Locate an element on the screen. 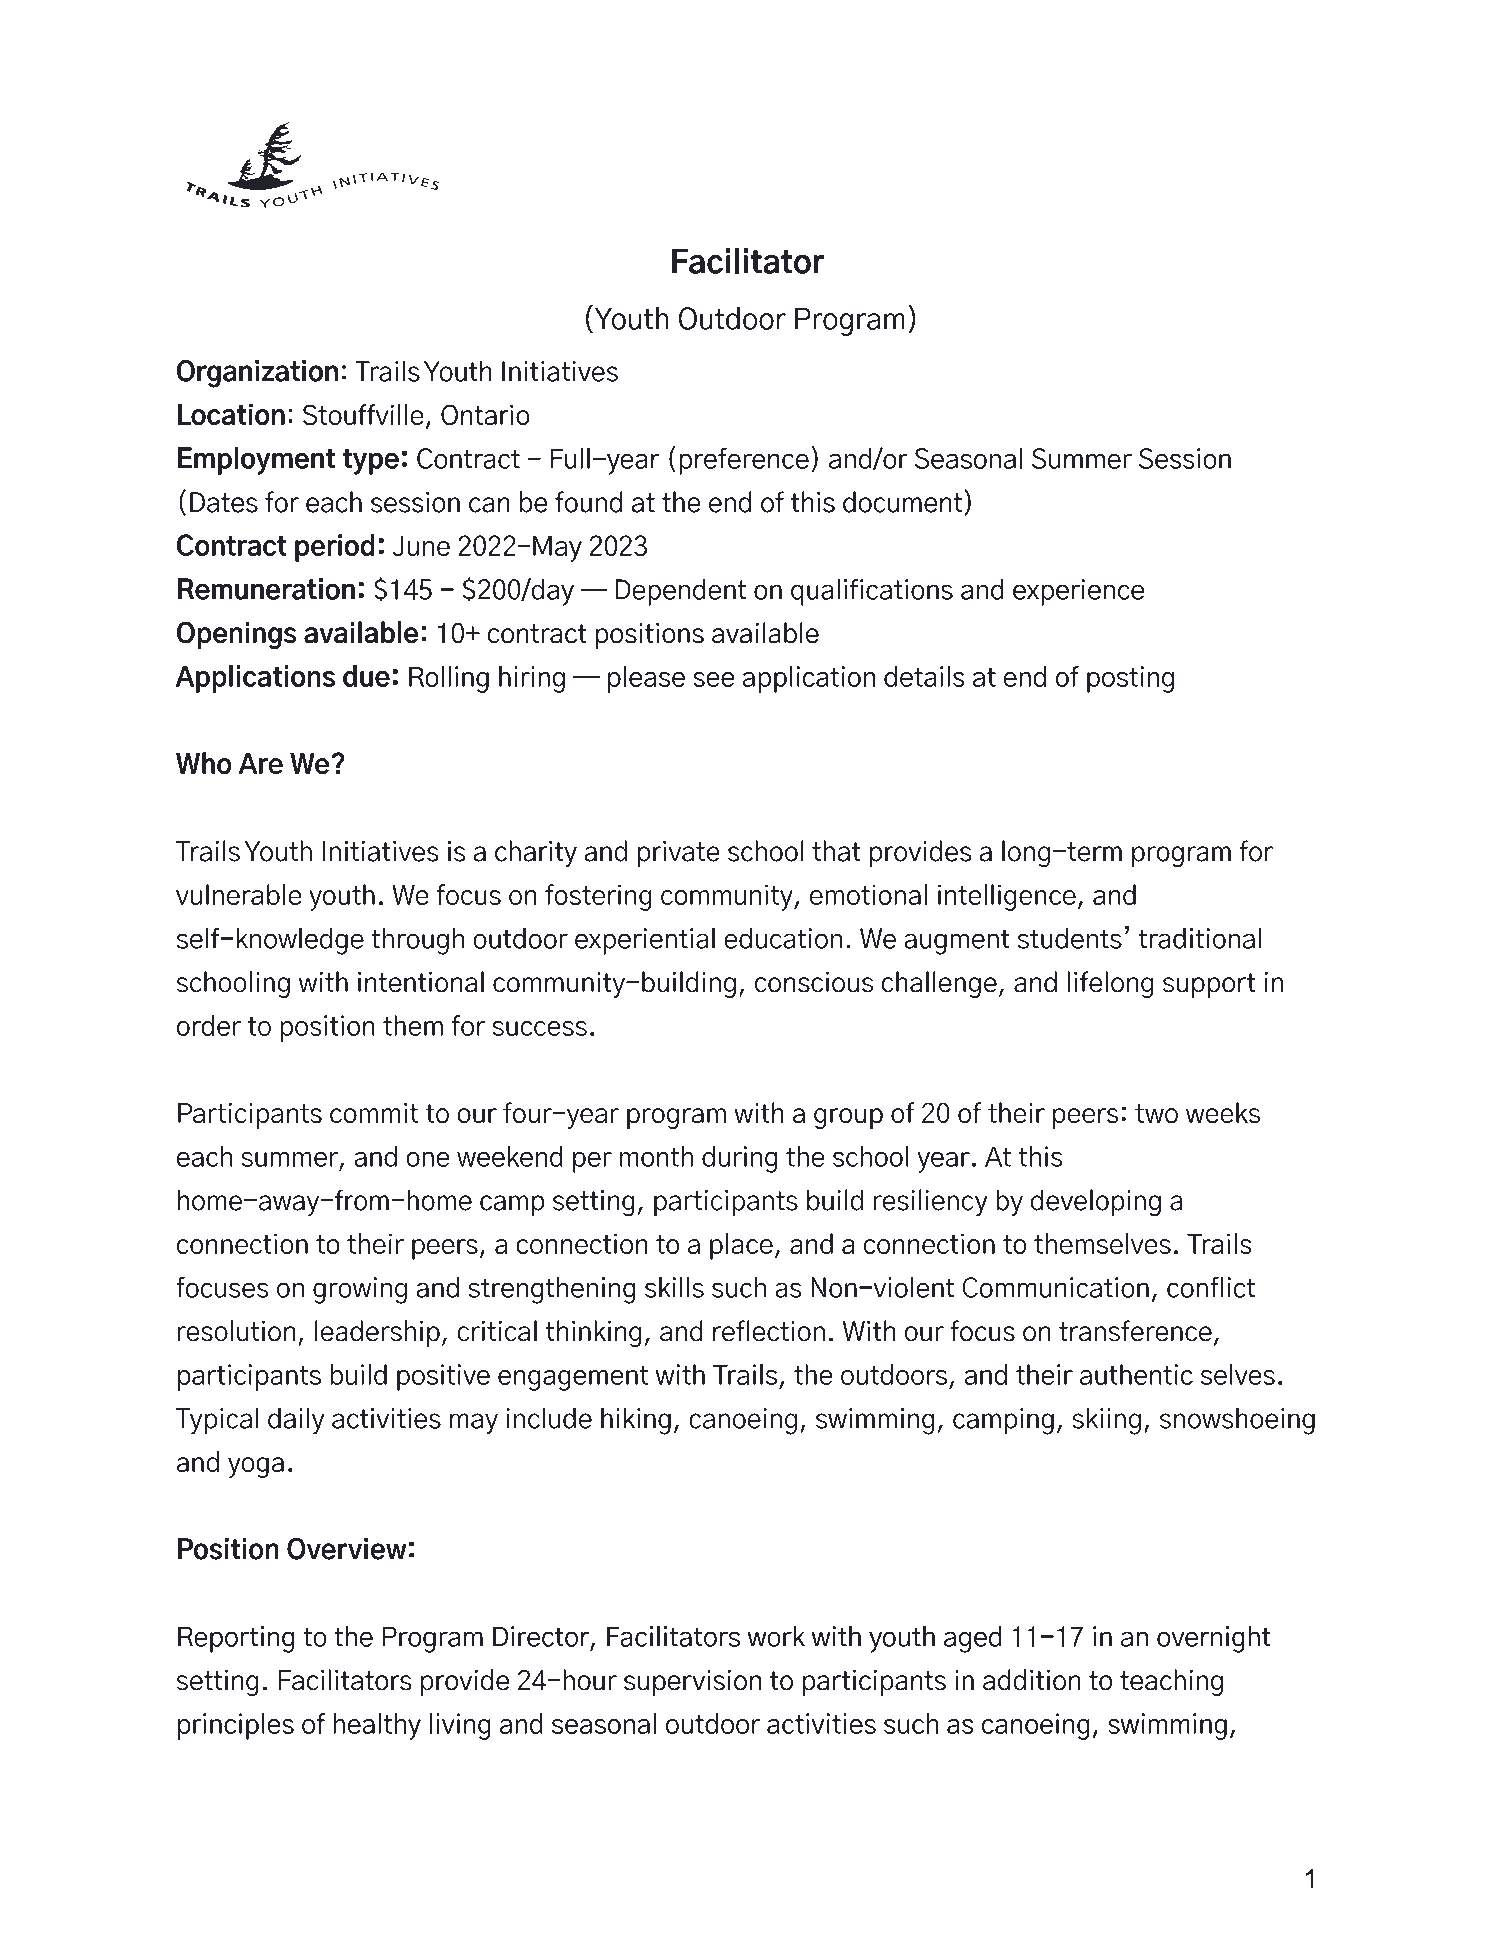  healthy is located at coordinates (377, 1726).
